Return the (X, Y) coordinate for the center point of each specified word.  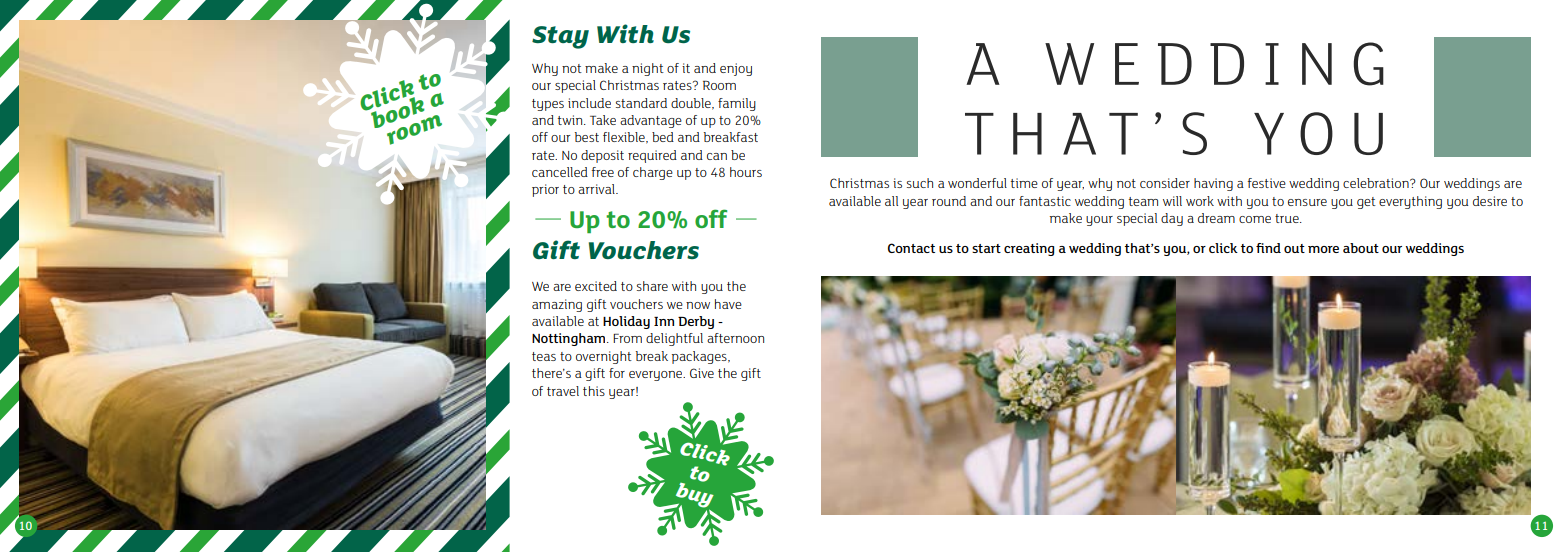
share (652, 286)
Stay (560, 37)
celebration (1377, 183)
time (1024, 183)
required (652, 156)
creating (1029, 249)
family (737, 104)
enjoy (736, 69)
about (1361, 248)
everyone (657, 376)
